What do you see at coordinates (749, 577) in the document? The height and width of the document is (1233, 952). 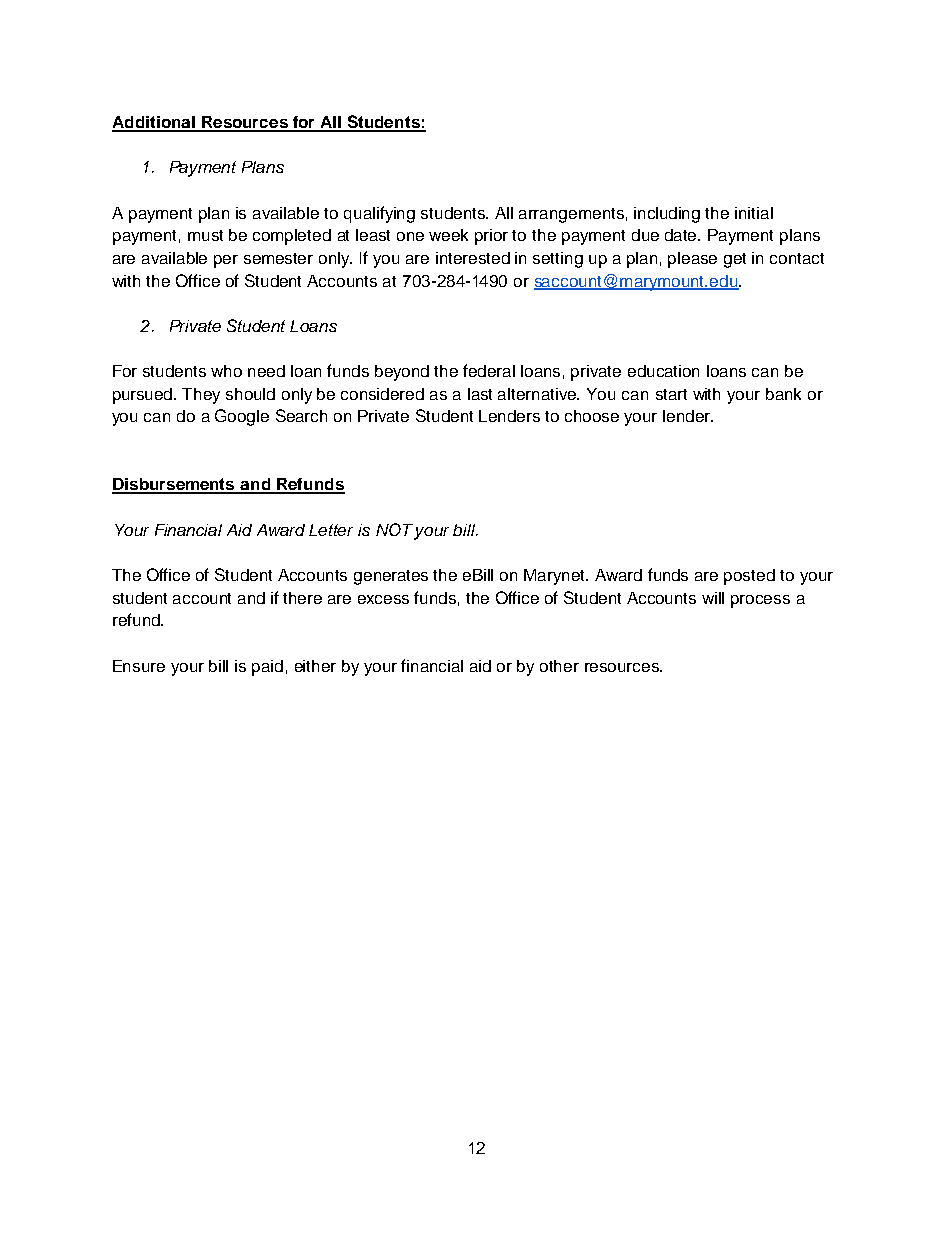 I see `posted` at bounding box center [749, 577].
